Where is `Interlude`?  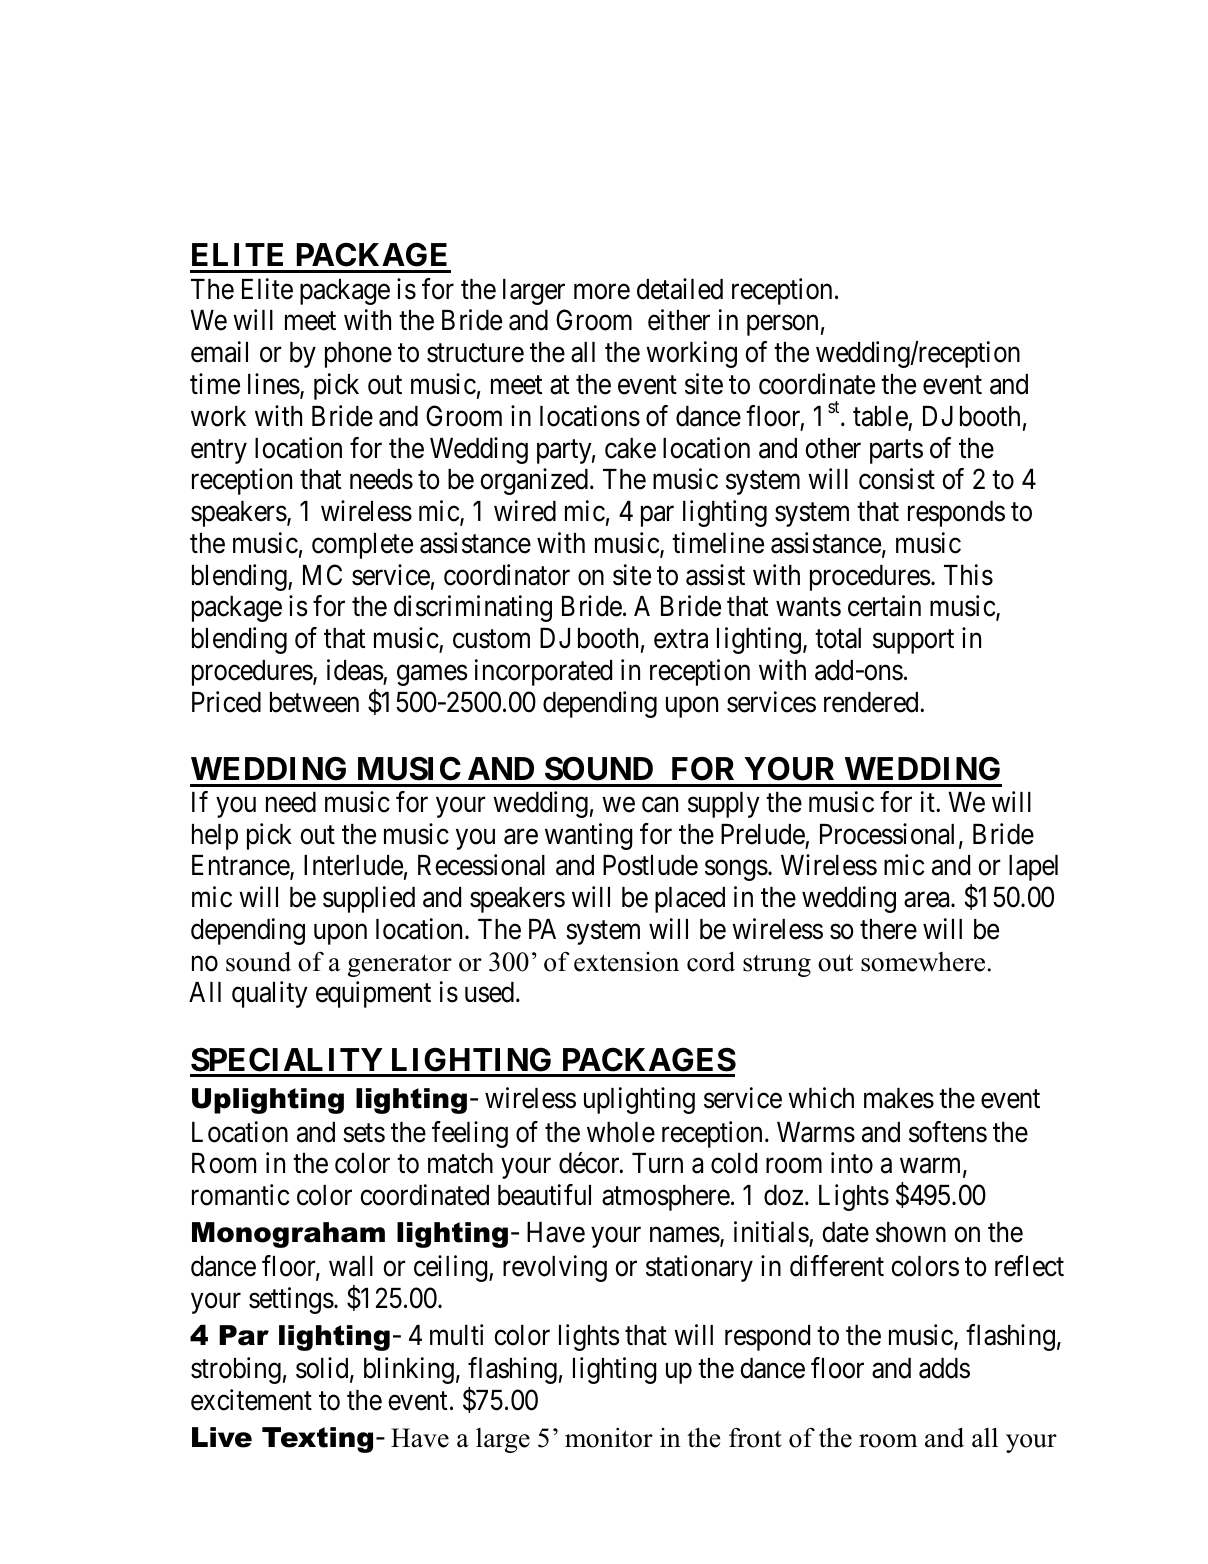 Interlude is located at coordinates (353, 865).
